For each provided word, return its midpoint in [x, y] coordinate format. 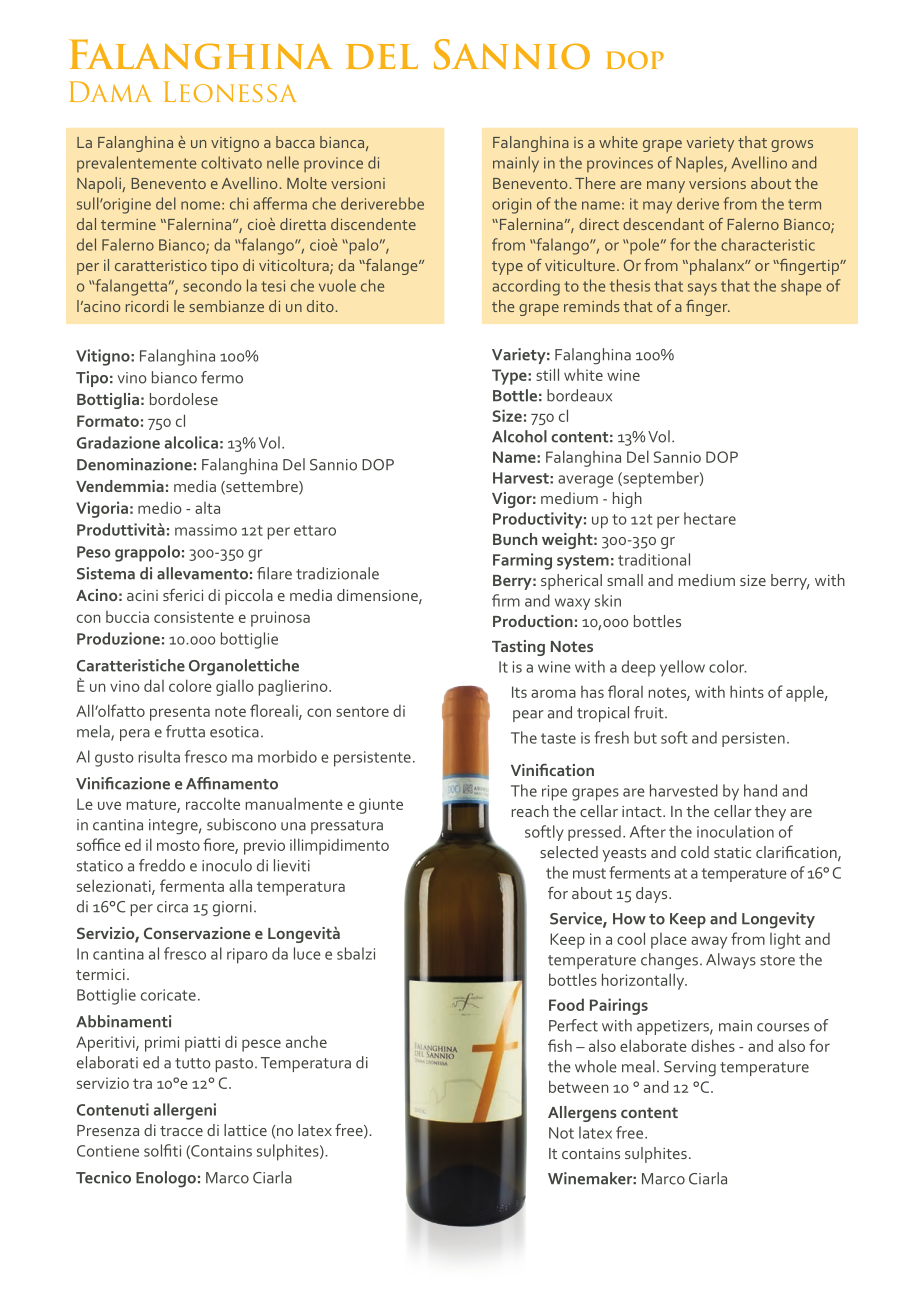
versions [717, 183]
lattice [245, 1130]
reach [530, 811]
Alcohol [519, 436]
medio [160, 507]
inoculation [735, 831]
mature [152, 805]
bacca [295, 142]
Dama [110, 91]
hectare [710, 518]
